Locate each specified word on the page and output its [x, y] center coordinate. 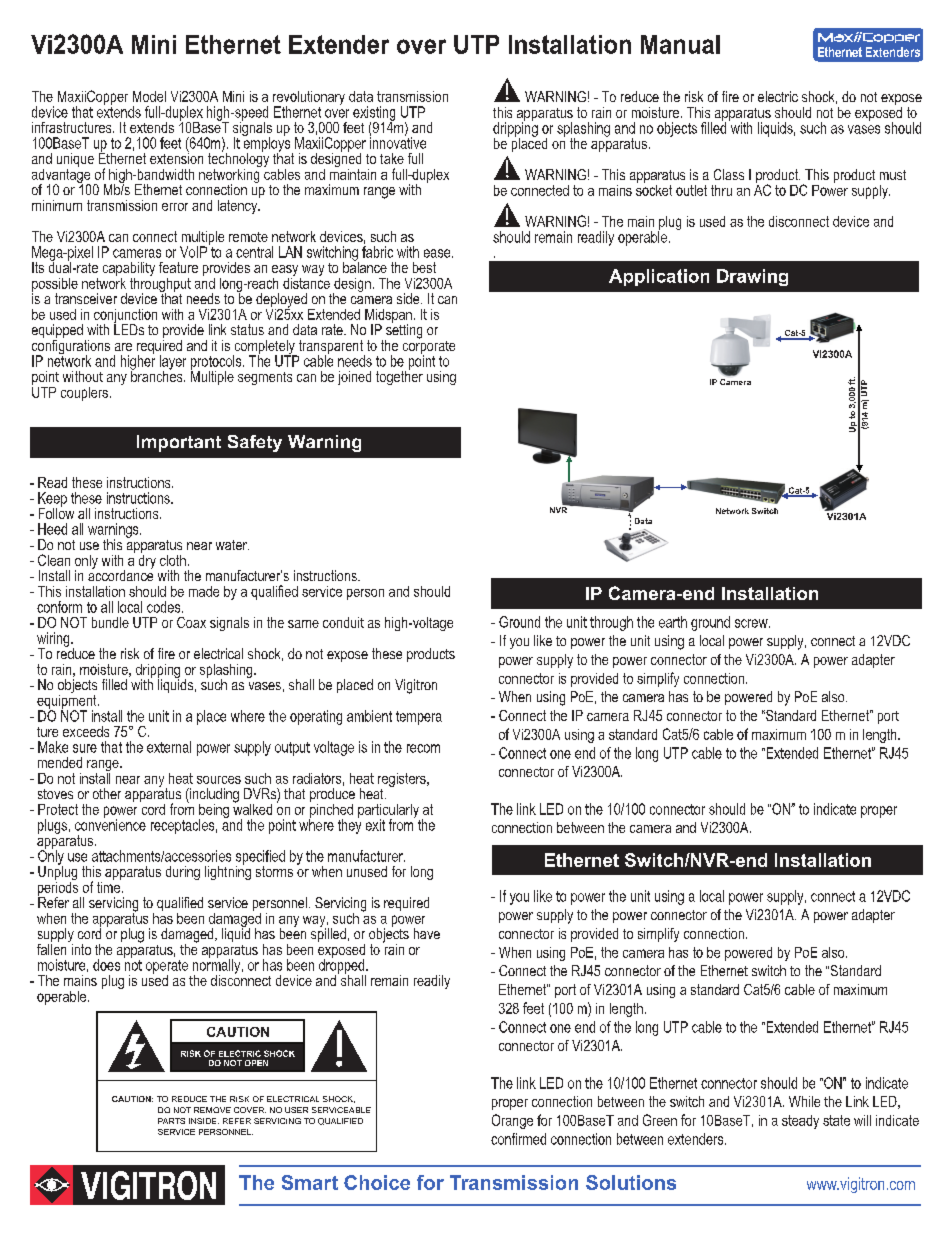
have [427, 933]
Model [149, 96]
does [106, 965]
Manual [680, 44]
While [804, 1101]
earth [673, 622]
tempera [419, 718]
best [424, 267]
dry [147, 560]
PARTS [171, 1121]
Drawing [752, 277]
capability [129, 270]
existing [374, 114]
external [169, 747]
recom [423, 748]
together [399, 376]
